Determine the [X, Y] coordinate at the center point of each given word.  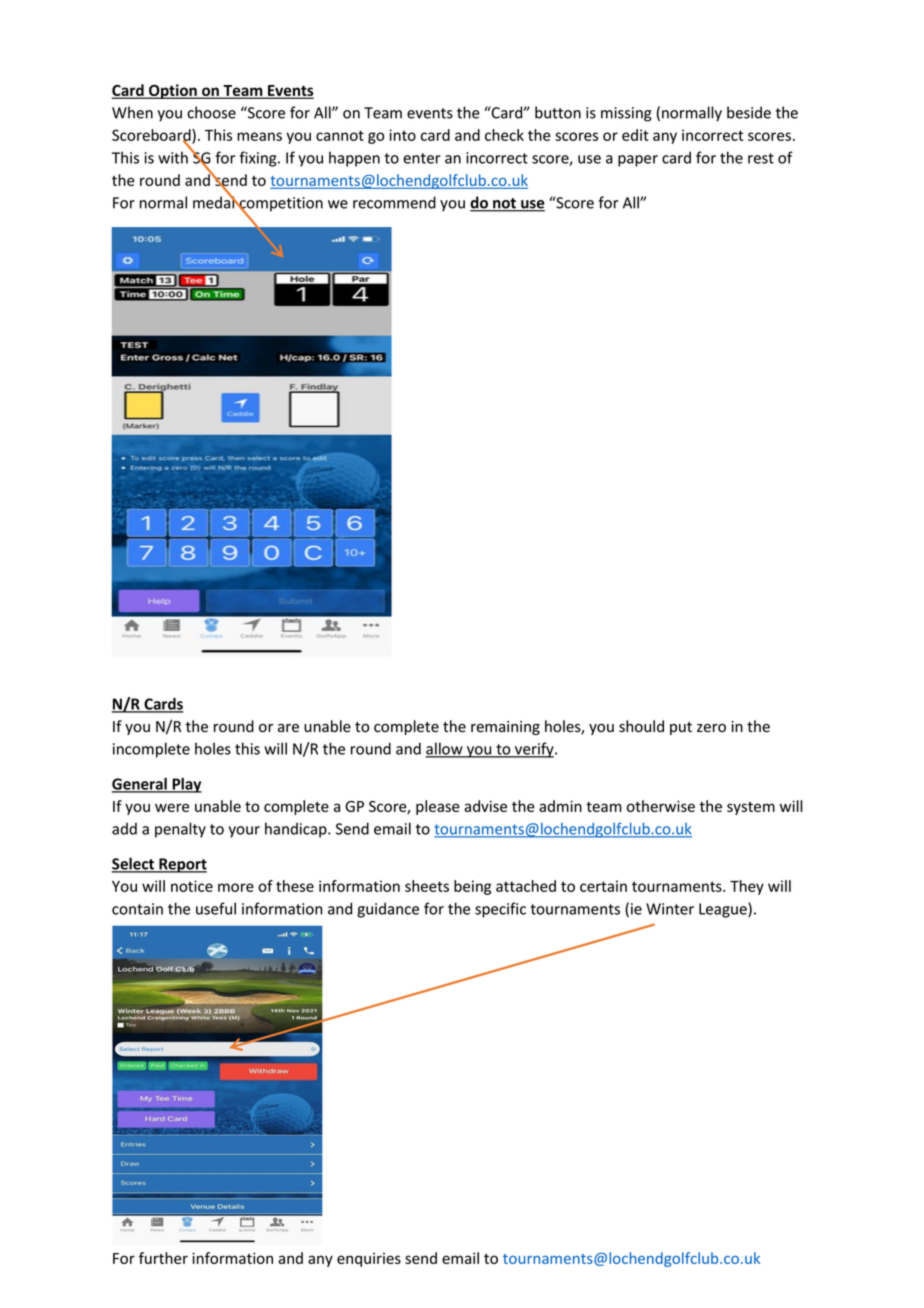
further [163, 1258]
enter [422, 158]
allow [445, 749]
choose [211, 112]
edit [635, 135]
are [288, 728]
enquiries [369, 1260]
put [681, 728]
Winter [670, 909]
